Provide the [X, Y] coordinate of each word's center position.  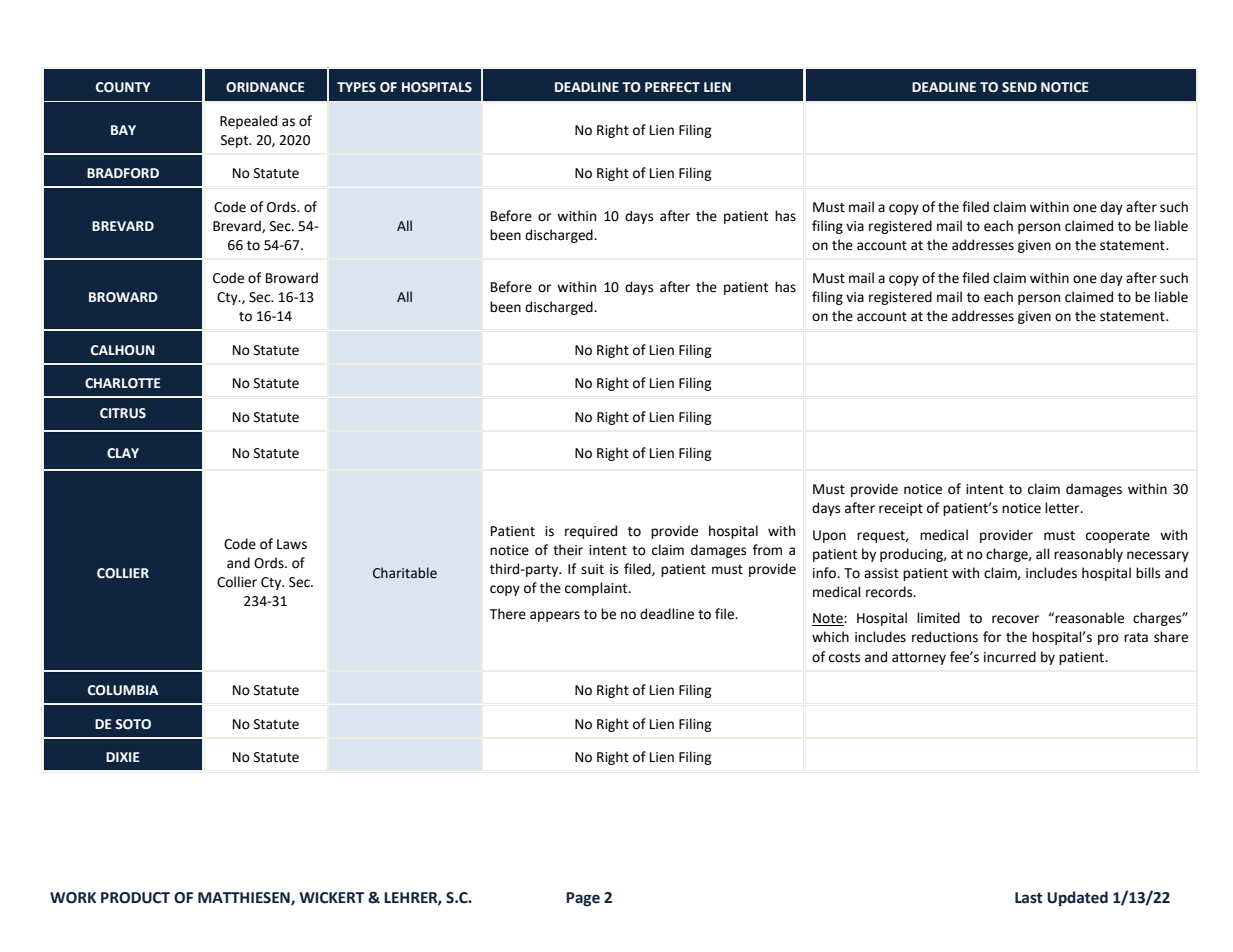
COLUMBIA [123, 690]
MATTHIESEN [245, 898]
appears [555, 616]
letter [1063, 508]
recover [1015, 619]
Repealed [248, 122]
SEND [1019, 87]
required [591, 532]
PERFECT [672, 87]
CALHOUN [123, 350]
